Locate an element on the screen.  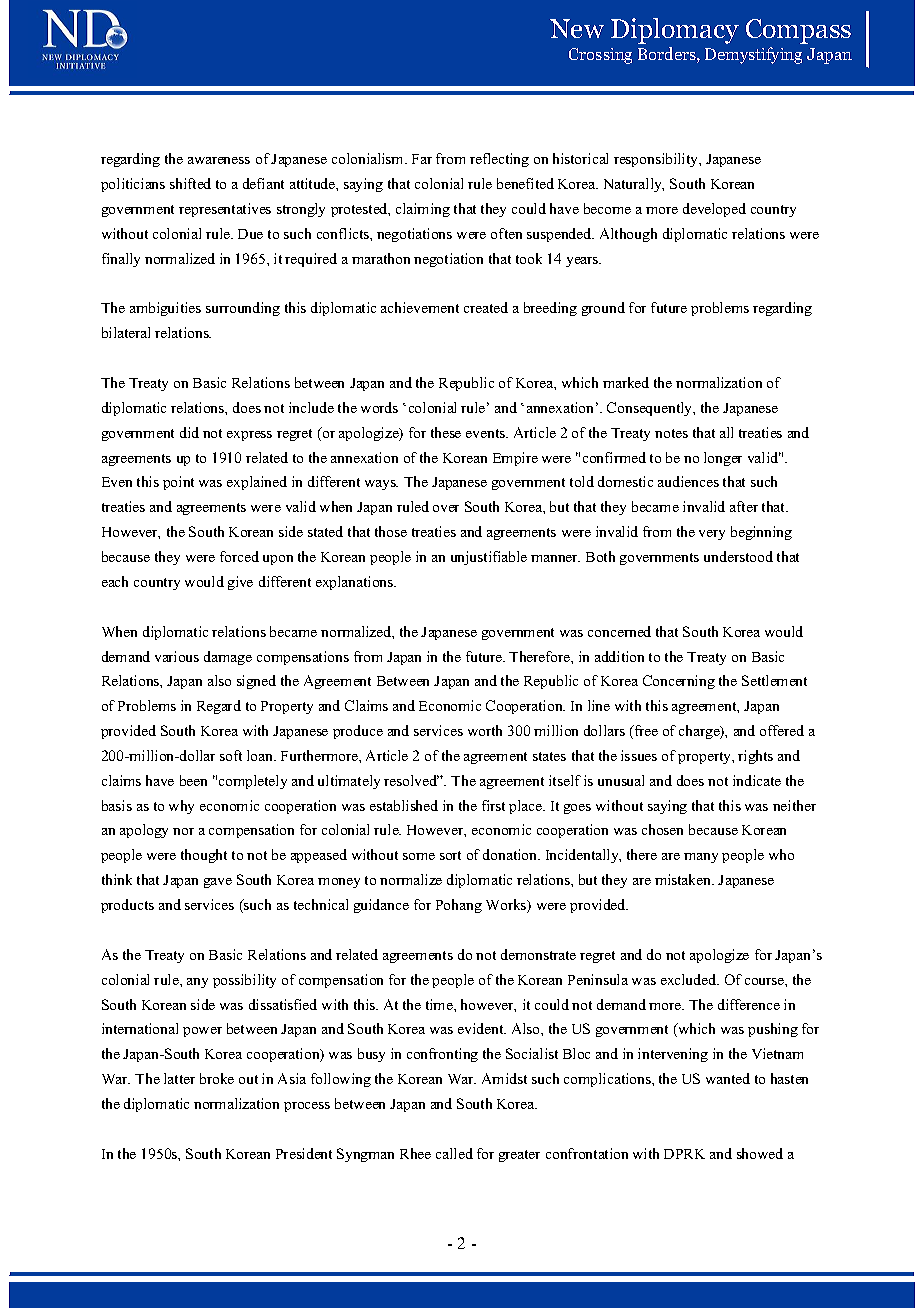
Demystifying is located at coordinates (753, 55).
